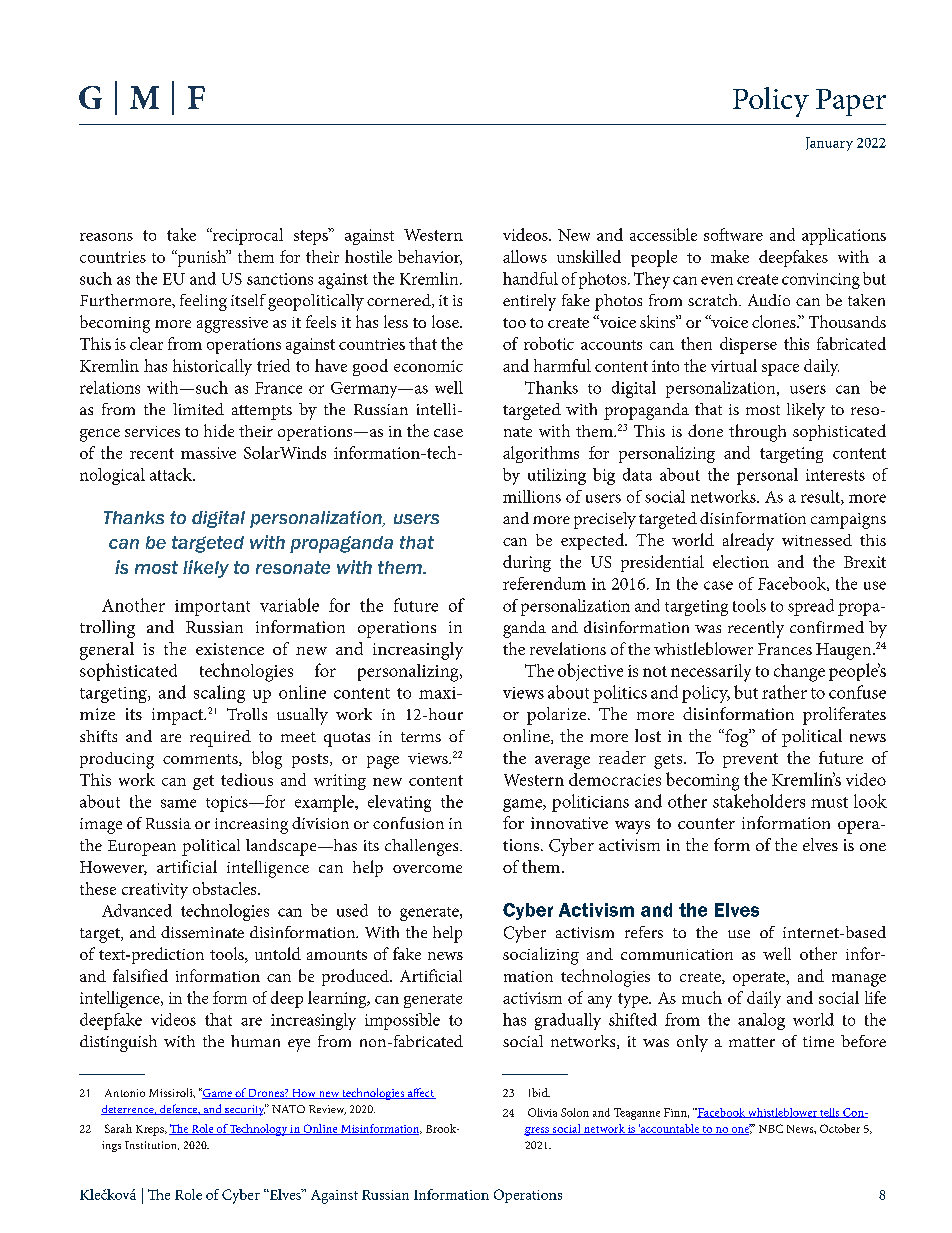 Image resolution: width=952 pixels, height=1233 pixels. What do you see at coordinates (541, 454) in the screenshot?
I see `algorithms` at bounding box center [541, 454].
